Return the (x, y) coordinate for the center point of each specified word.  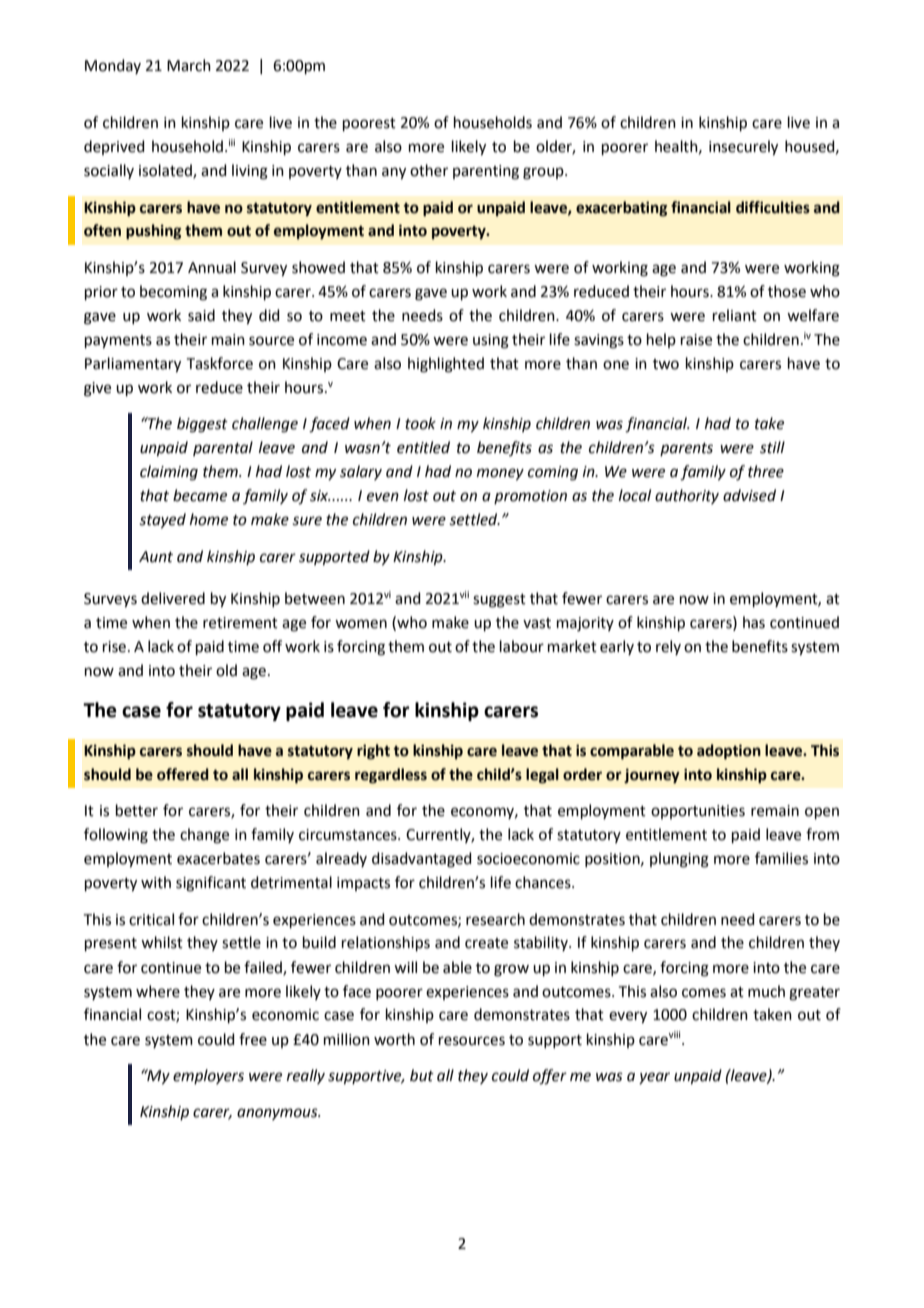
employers (208, 1076)
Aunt (156, 557)
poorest (369, 124)
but (422, 1075)
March (189, 65)
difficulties (773, 207)
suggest (499, 601)
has (754, 622)
